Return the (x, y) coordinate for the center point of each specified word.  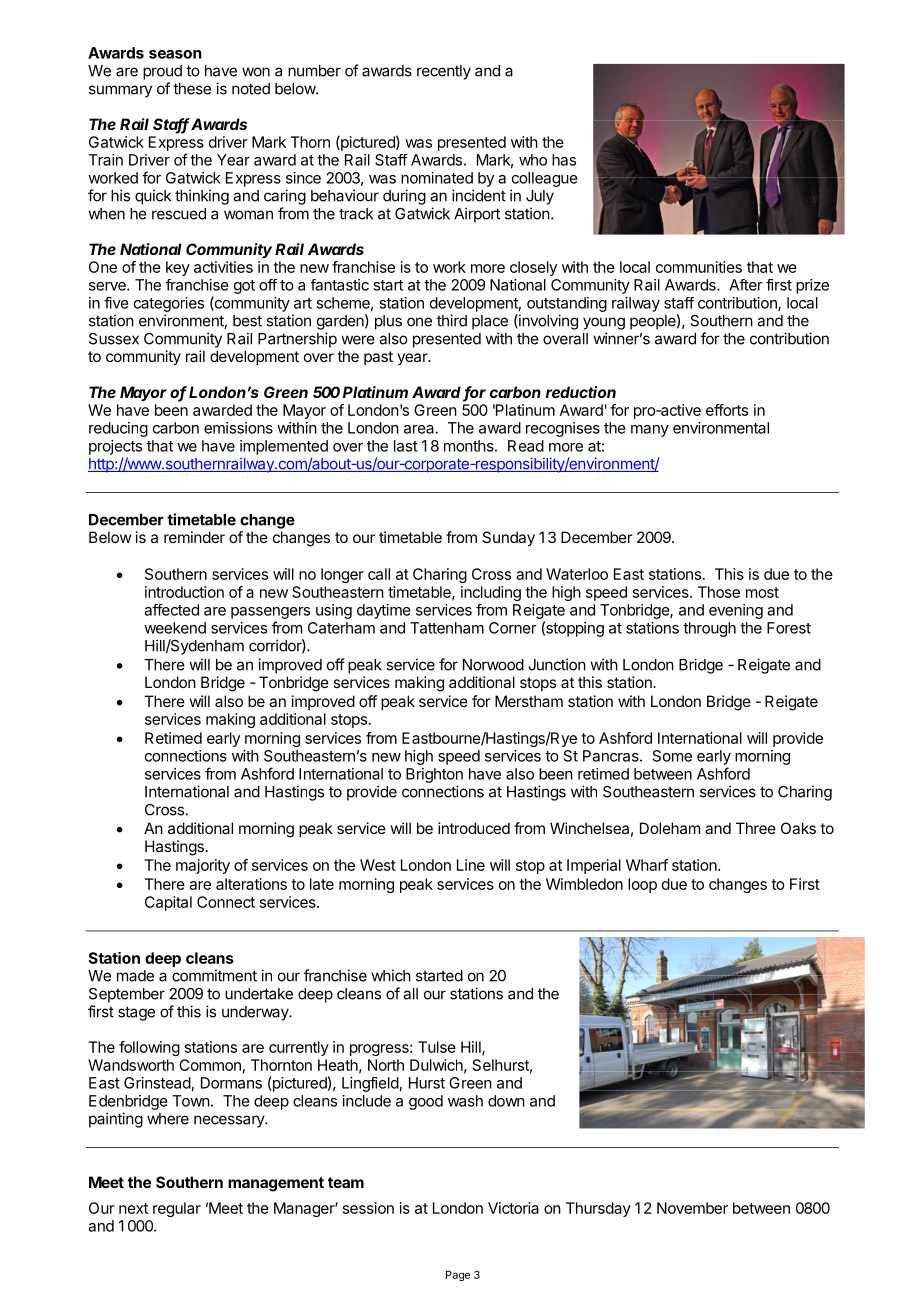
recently (444, 72)
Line (471, 865)
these (192, 89)
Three (756, 828)
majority (203, 866)
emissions (238, 428)
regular (177, 1209)
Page (458, 1276)
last (406, 446)
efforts (727, 410)
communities (699, 267)
